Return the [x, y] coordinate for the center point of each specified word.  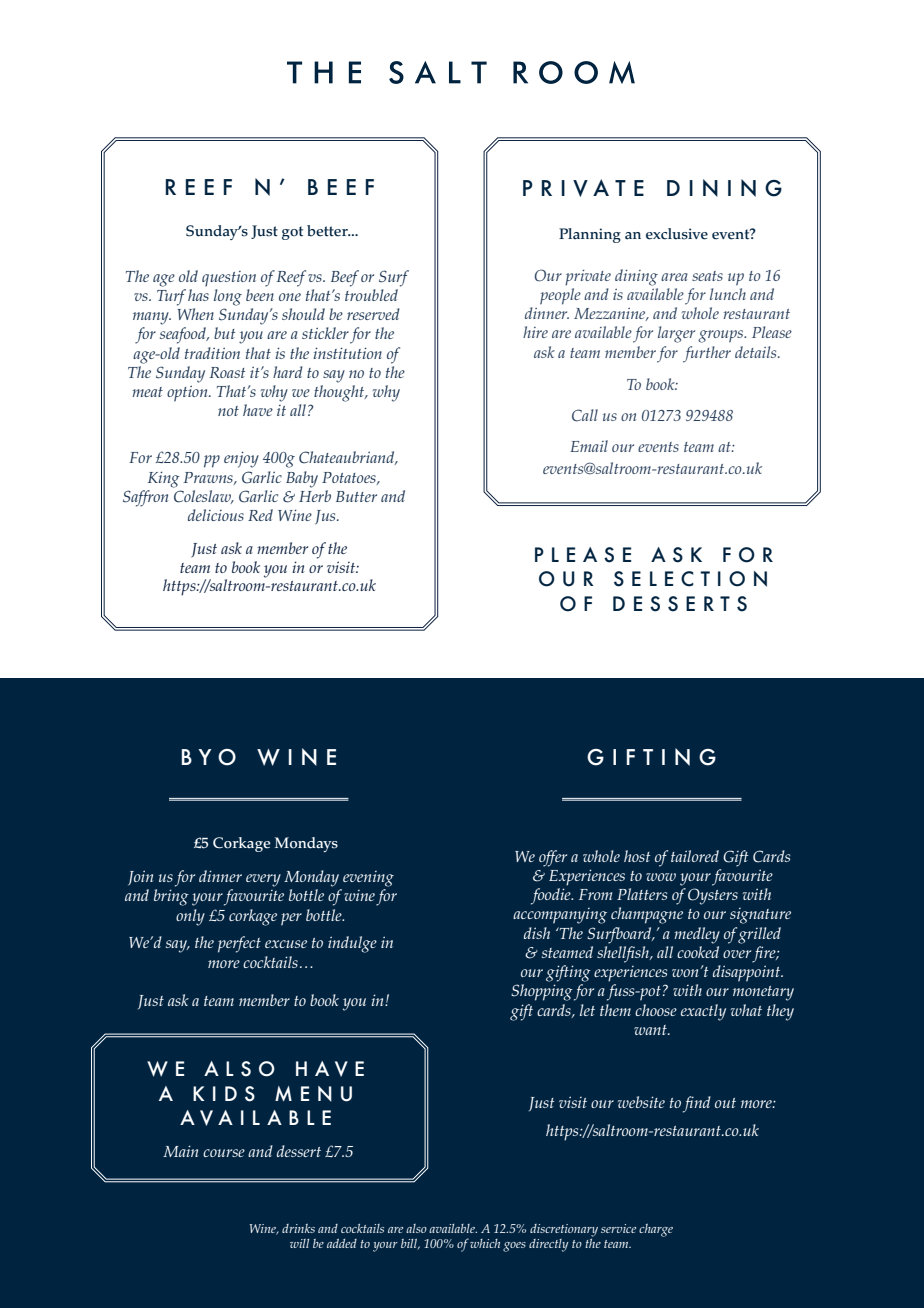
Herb [315, 496]
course [224, 1153]
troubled [371, 295]
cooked [698, 952]
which [485, 1243]
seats [707, 276]
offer [553, 858]
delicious [216, 515]
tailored [695, 856]
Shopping [542, 992]
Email [589, 446]
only [190, 917]
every [263, 880]
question [229, 279]
